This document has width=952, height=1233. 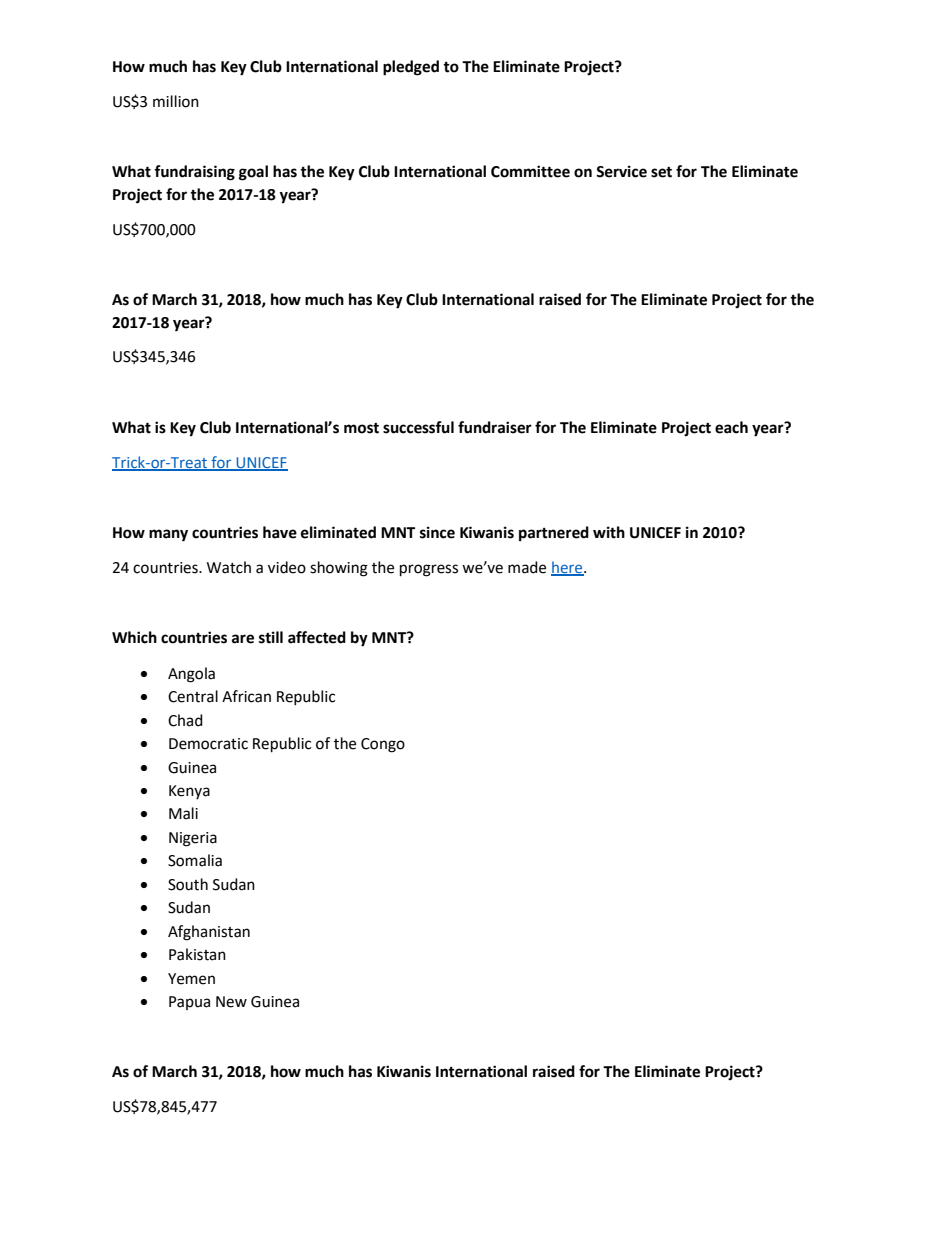 I want to click on here, so click(x=568, y=568).
